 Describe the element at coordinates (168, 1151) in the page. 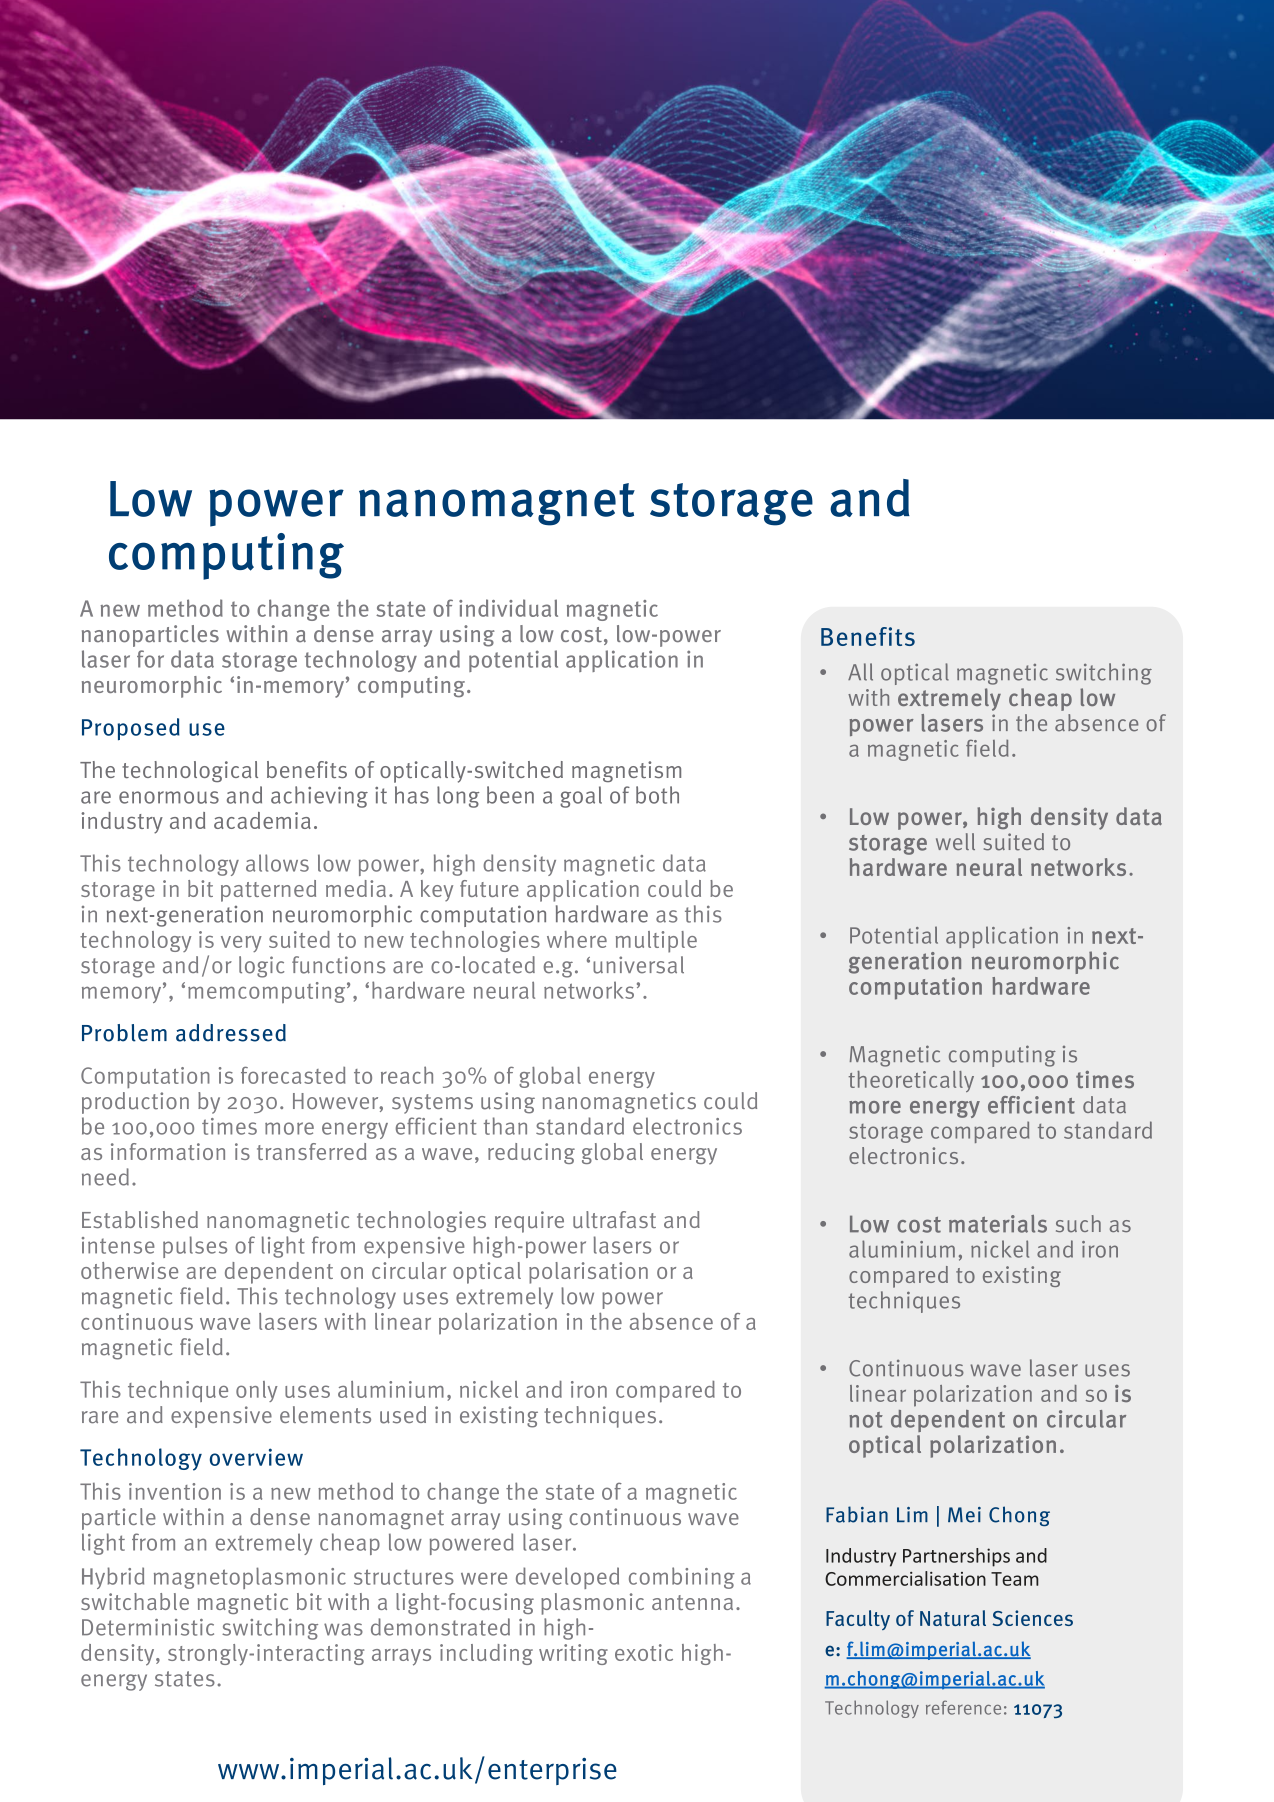

I see `information` at that location.
